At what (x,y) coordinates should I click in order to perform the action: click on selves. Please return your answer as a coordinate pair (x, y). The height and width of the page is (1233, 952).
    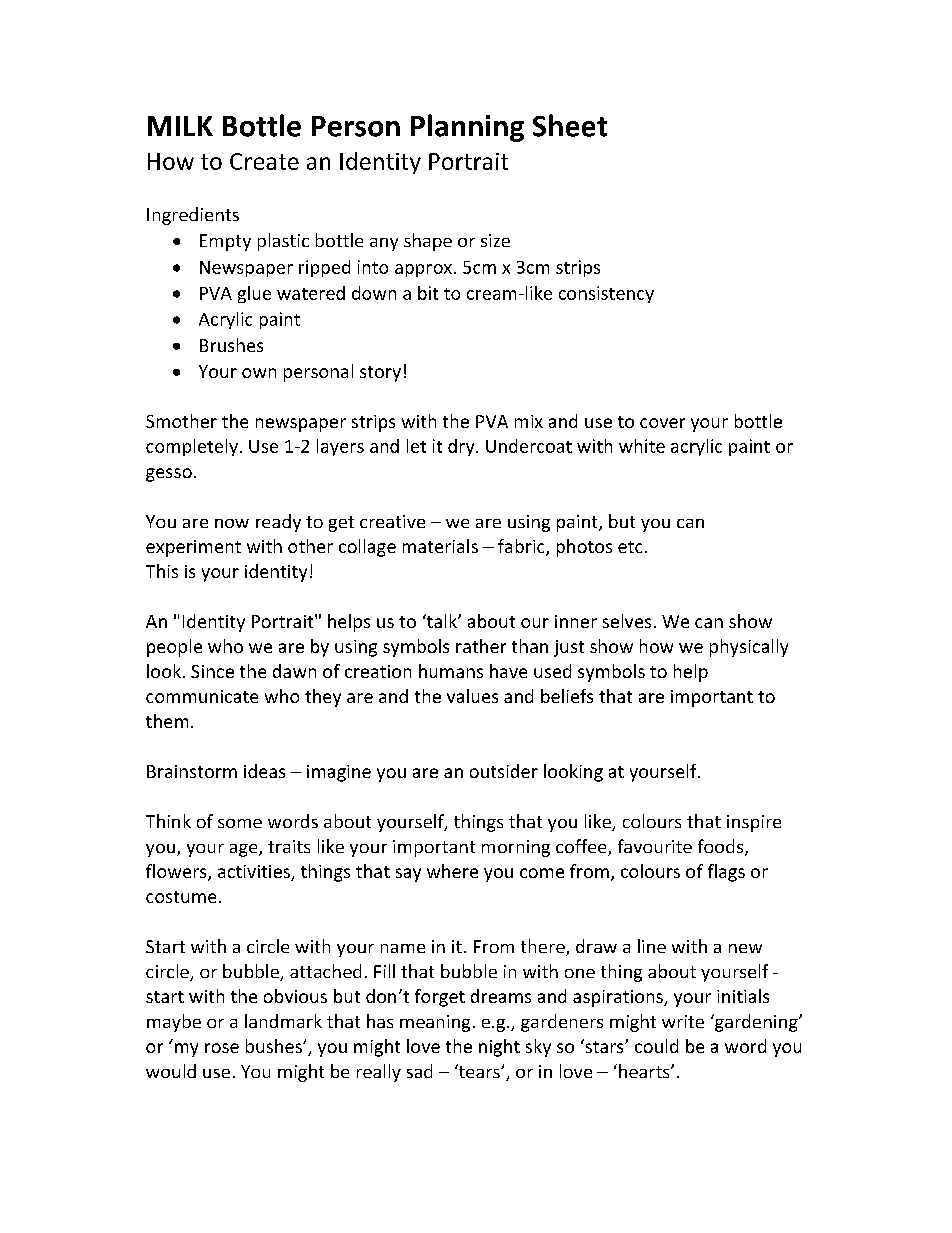
    Looking at the image, I should click on (627, 621).
